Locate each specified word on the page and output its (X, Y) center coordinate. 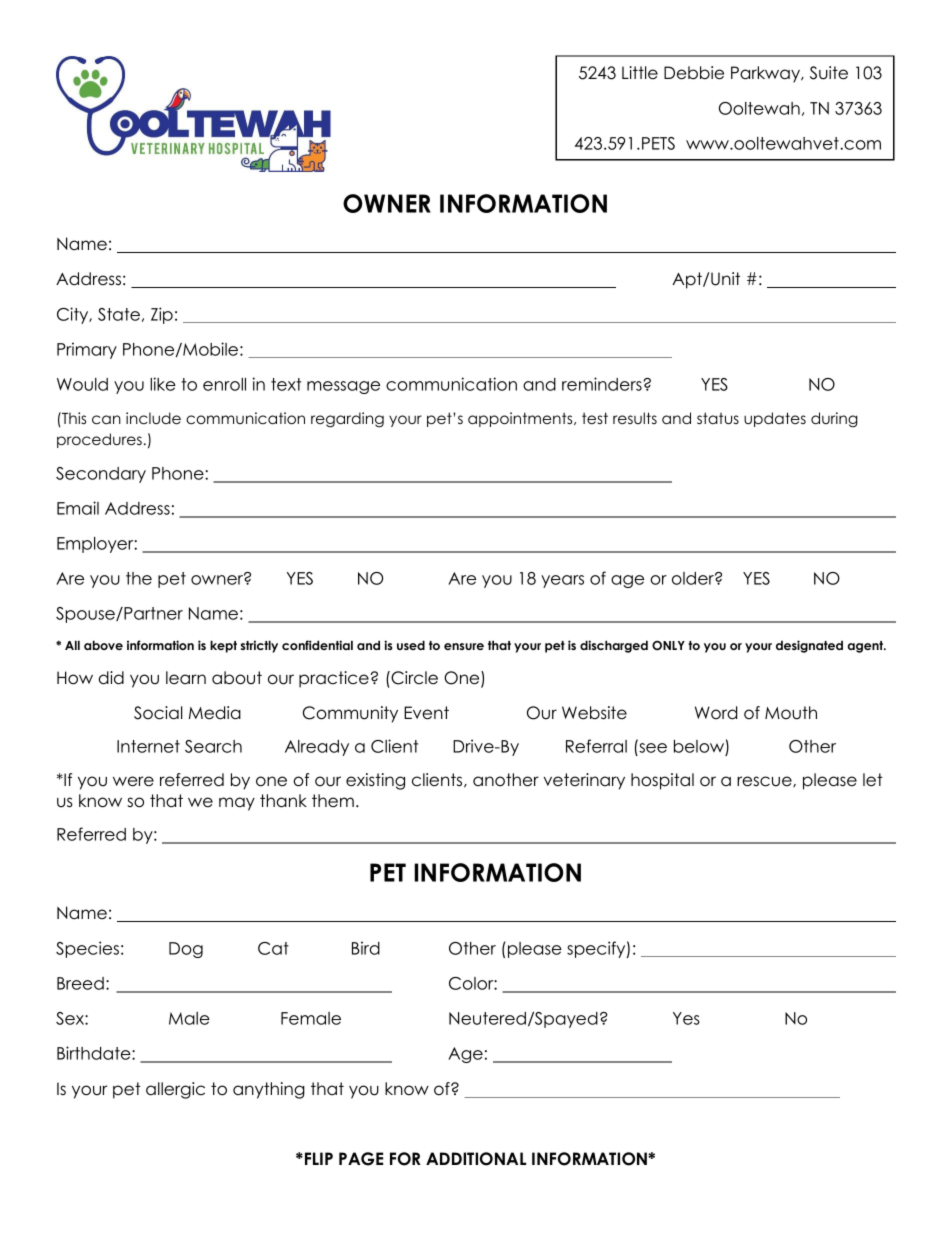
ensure (464, 646)
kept (223, 646)
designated (809, 646)
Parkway (767, 74)
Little (640, 73)
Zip (162, 315)
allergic (175, 1090)
